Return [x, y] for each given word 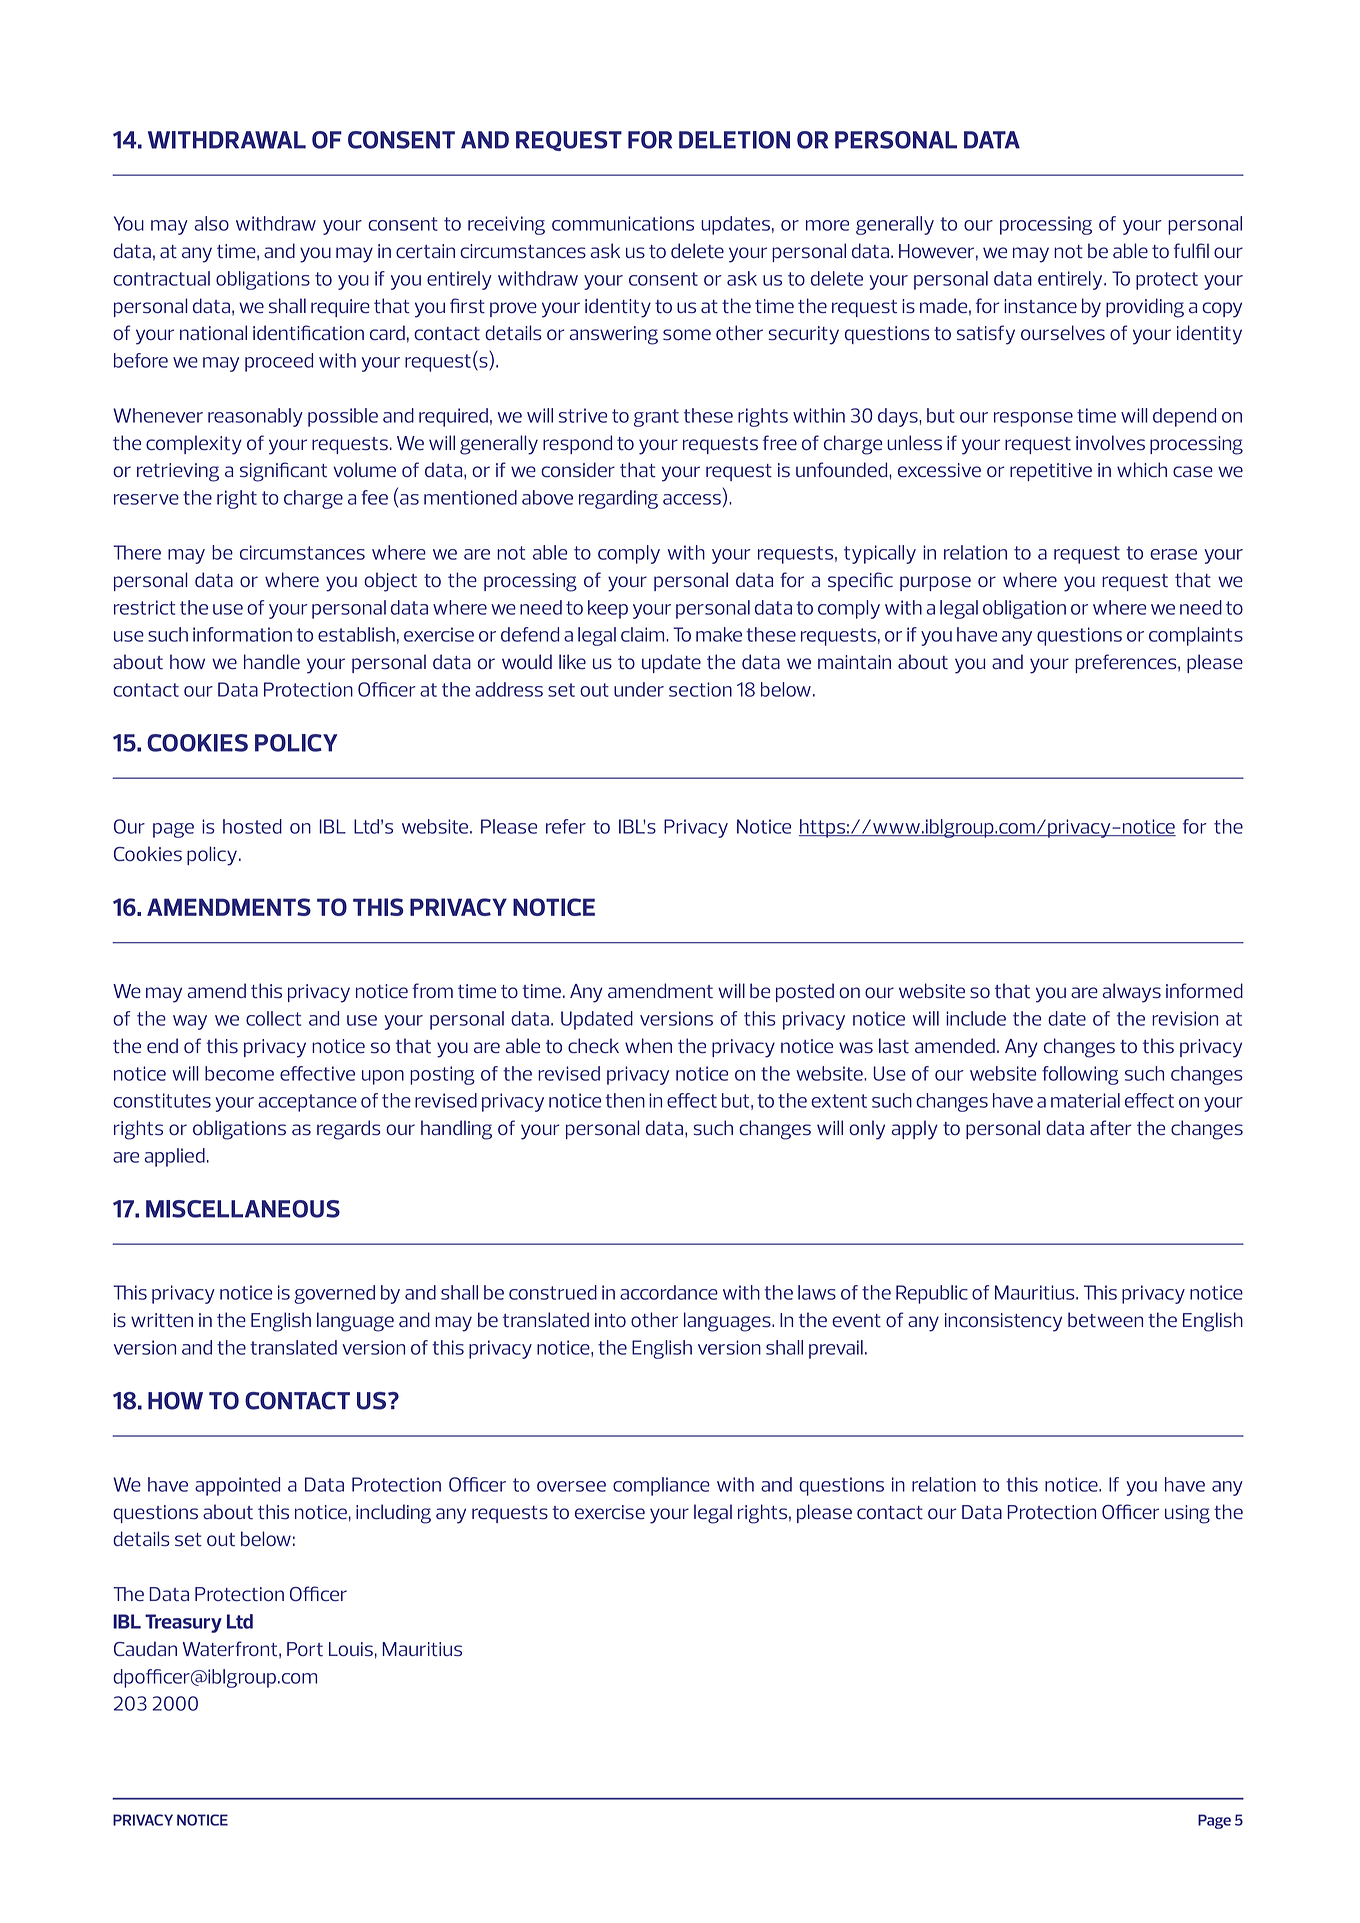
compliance [661, 1486]
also [212, 223]
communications [623, 223]
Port [305, 1649]
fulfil [1191, 250]
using [1187, 1514]
